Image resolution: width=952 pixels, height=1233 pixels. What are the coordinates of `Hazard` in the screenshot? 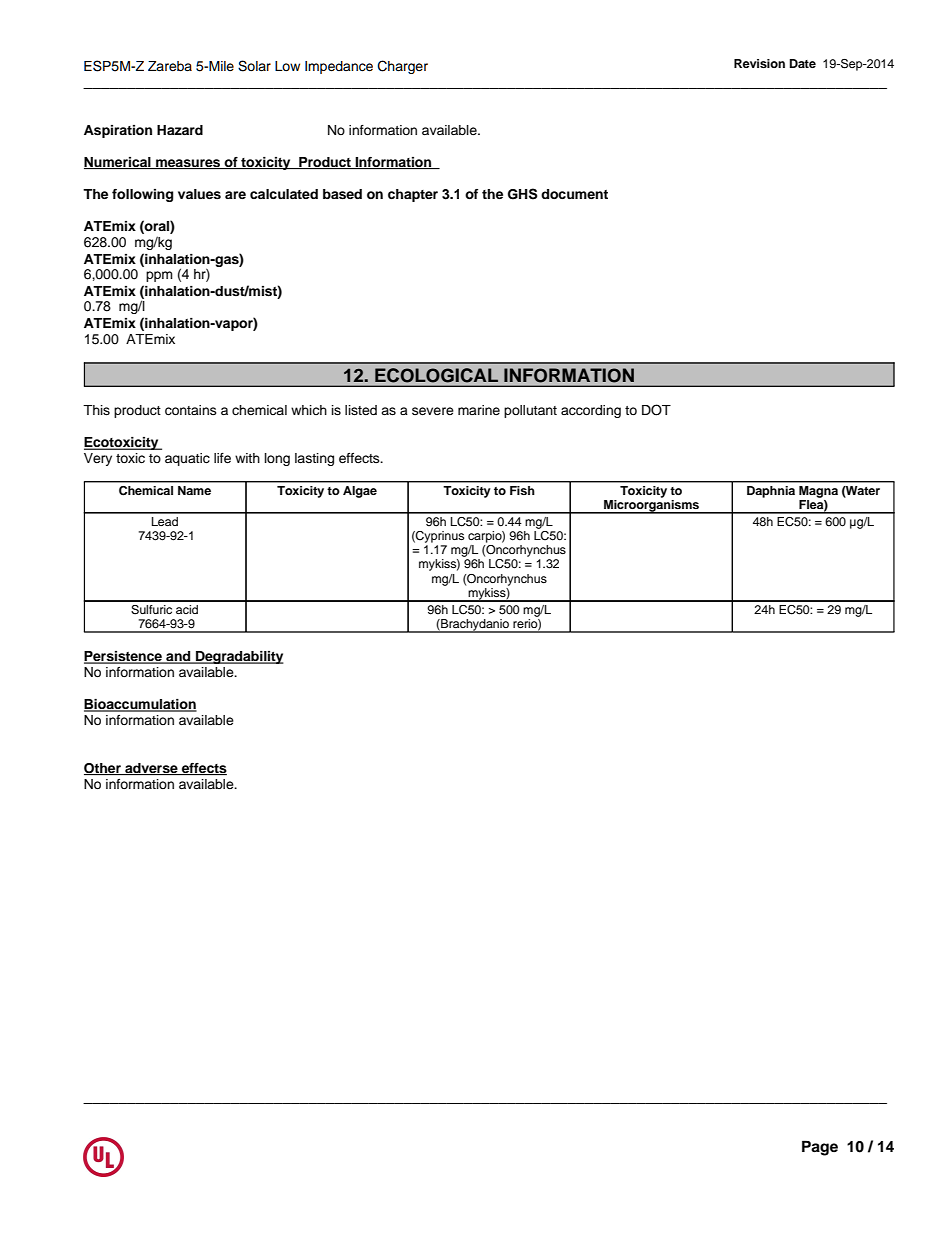 It's located at (180, 130).
